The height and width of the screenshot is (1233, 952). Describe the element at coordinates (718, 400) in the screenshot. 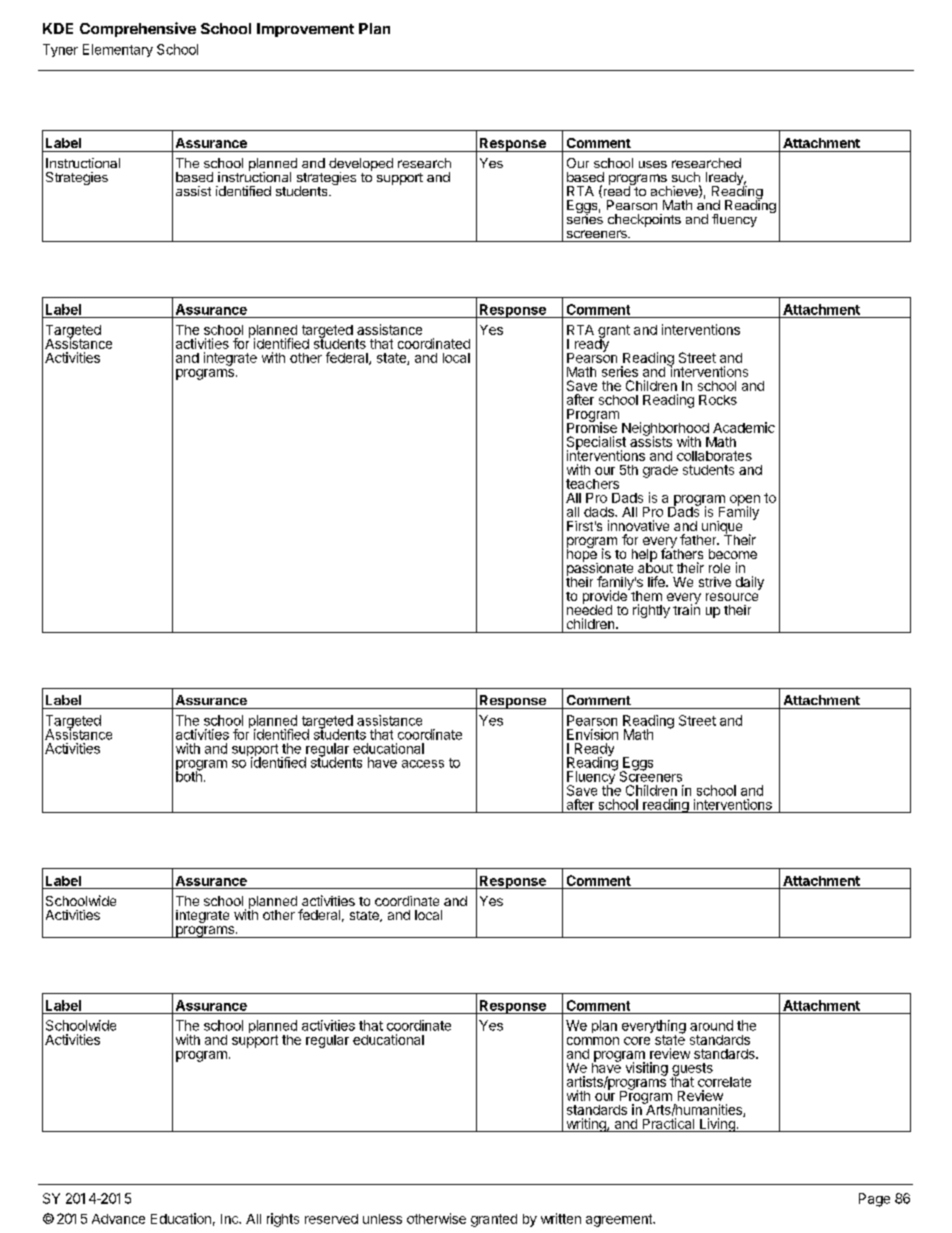

I see `Rocks` at that location.
